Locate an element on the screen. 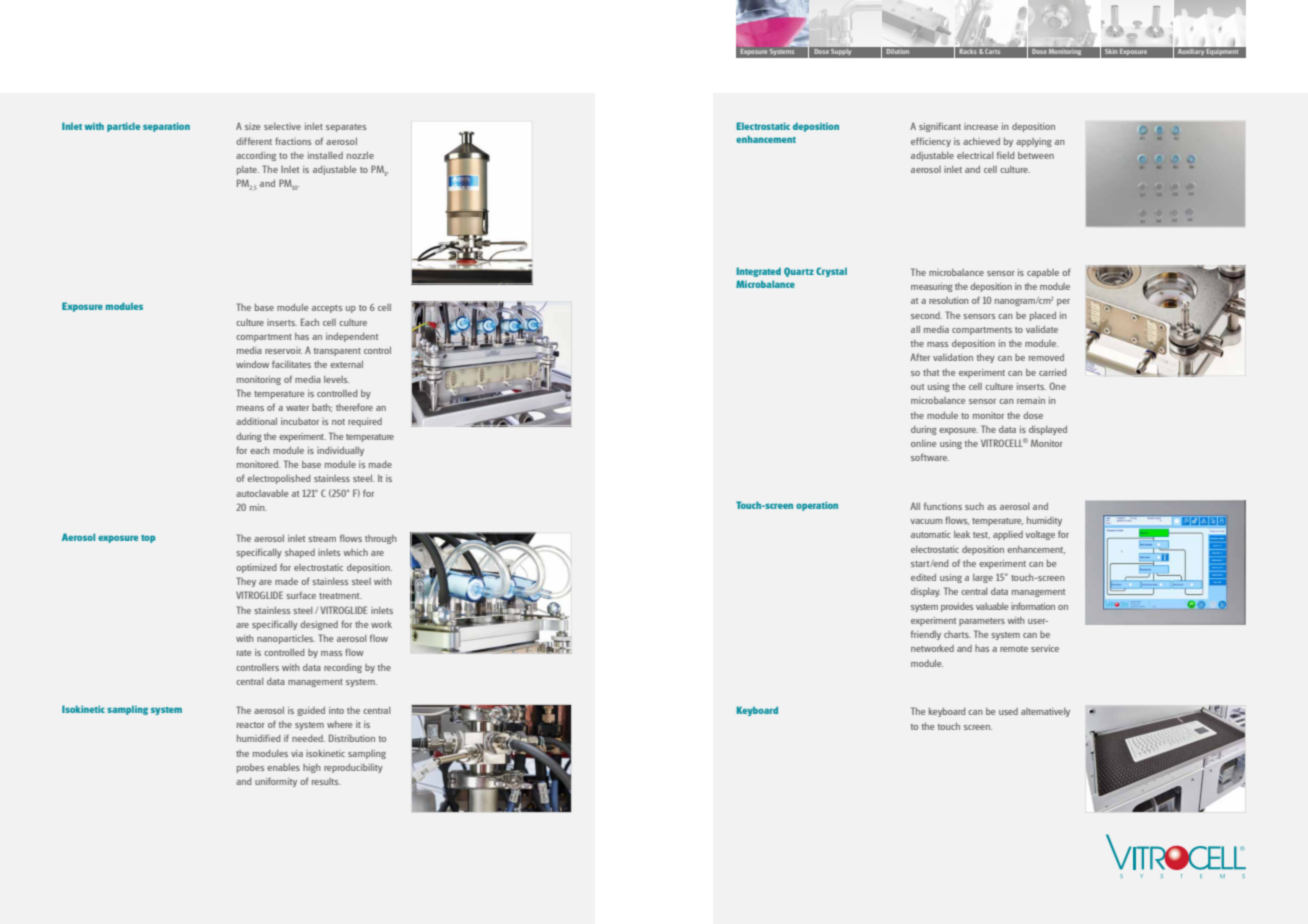 The image size is (1308, 924). efficiency is located at coordinates (931, 142).
